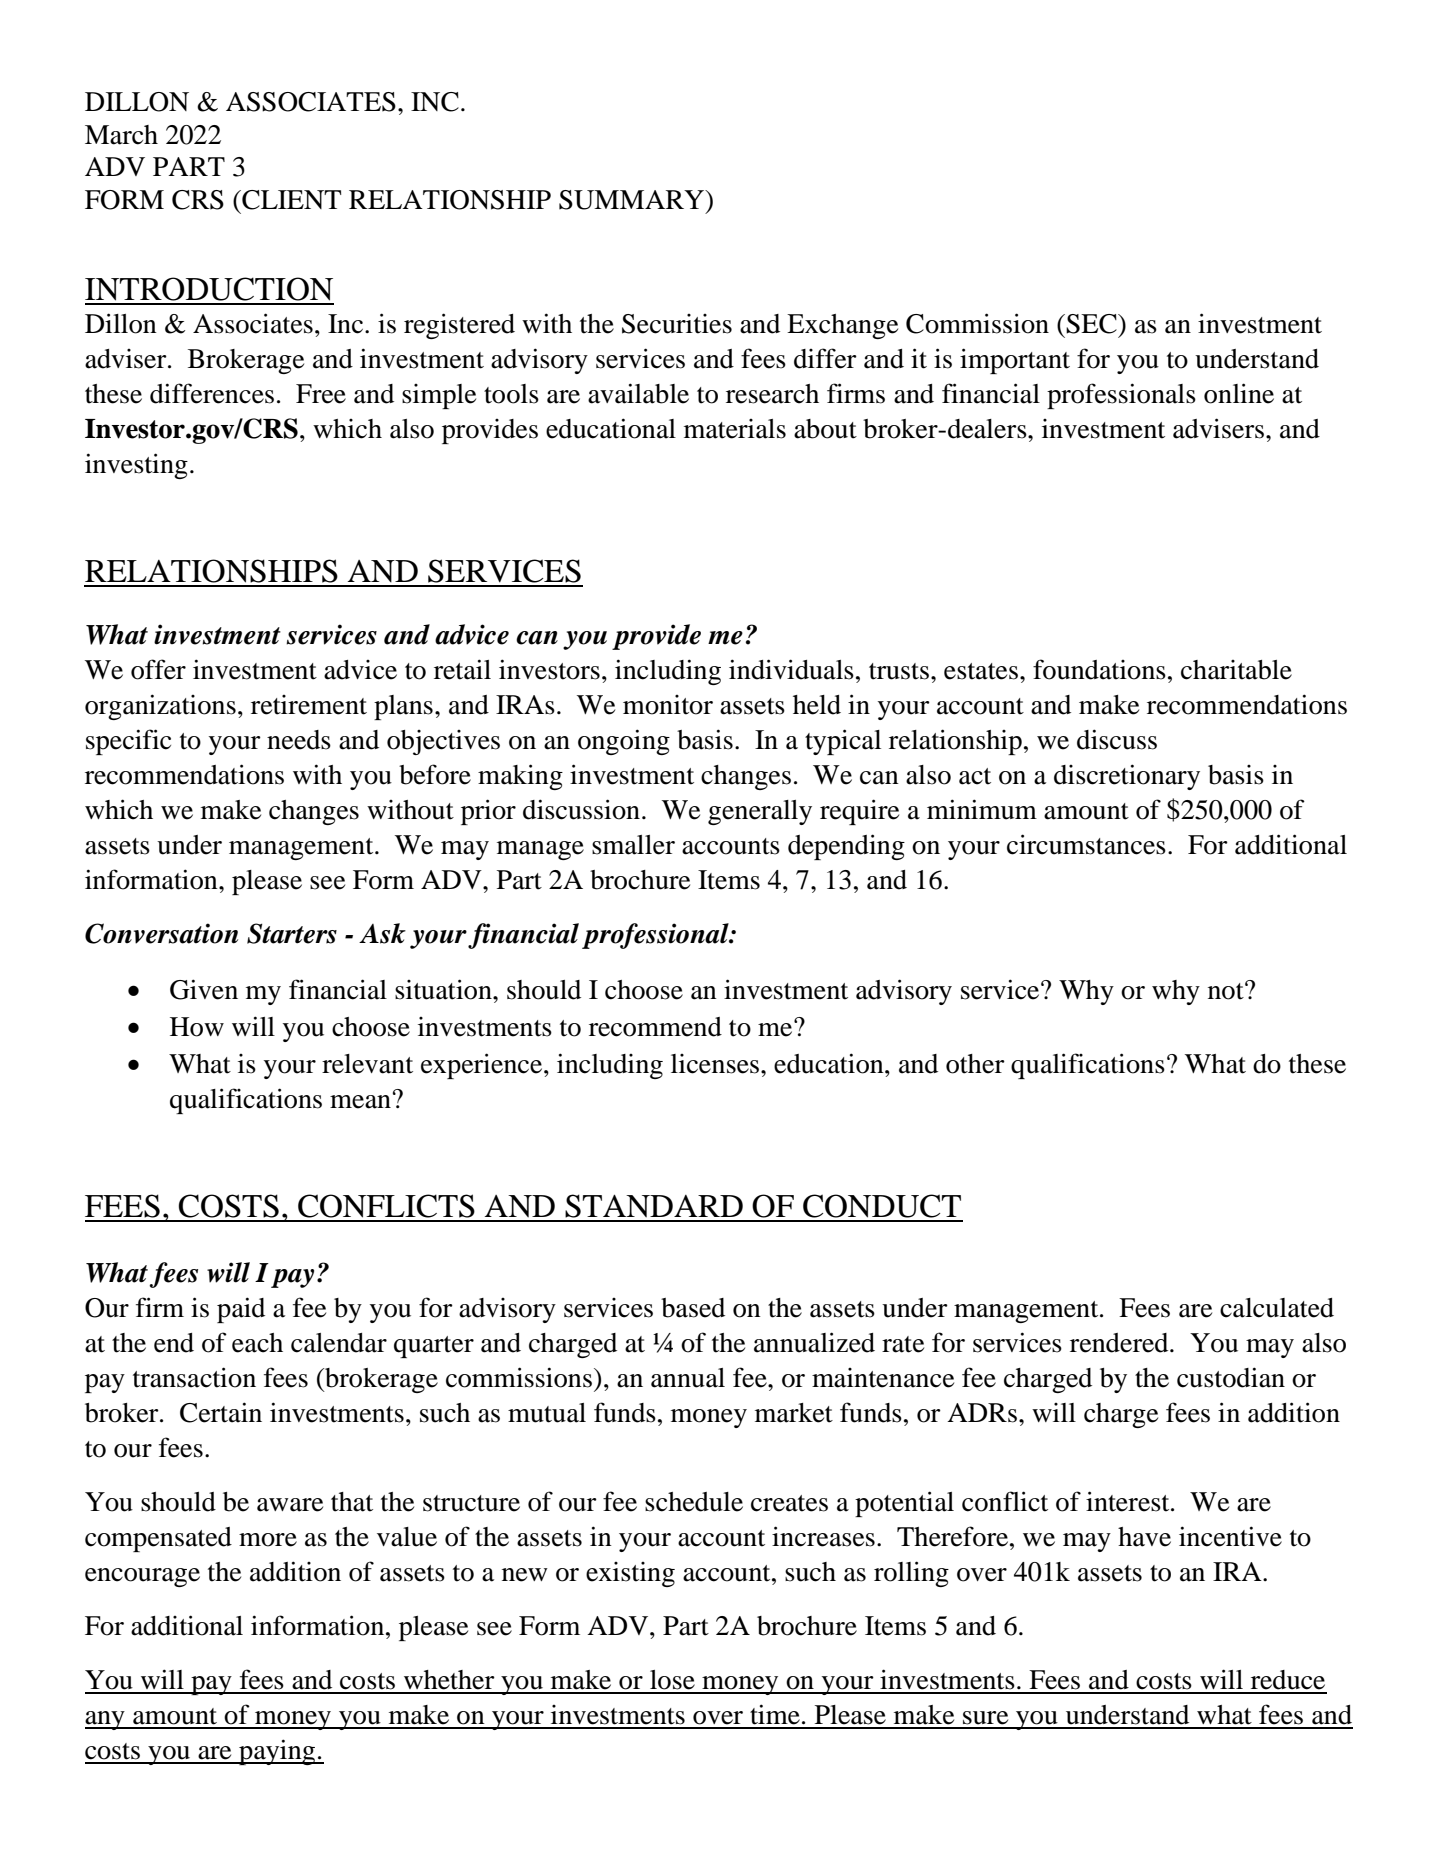 The height and width of the image is (1865, 1441). I want to click on CLIENT, so click(290, 200).
